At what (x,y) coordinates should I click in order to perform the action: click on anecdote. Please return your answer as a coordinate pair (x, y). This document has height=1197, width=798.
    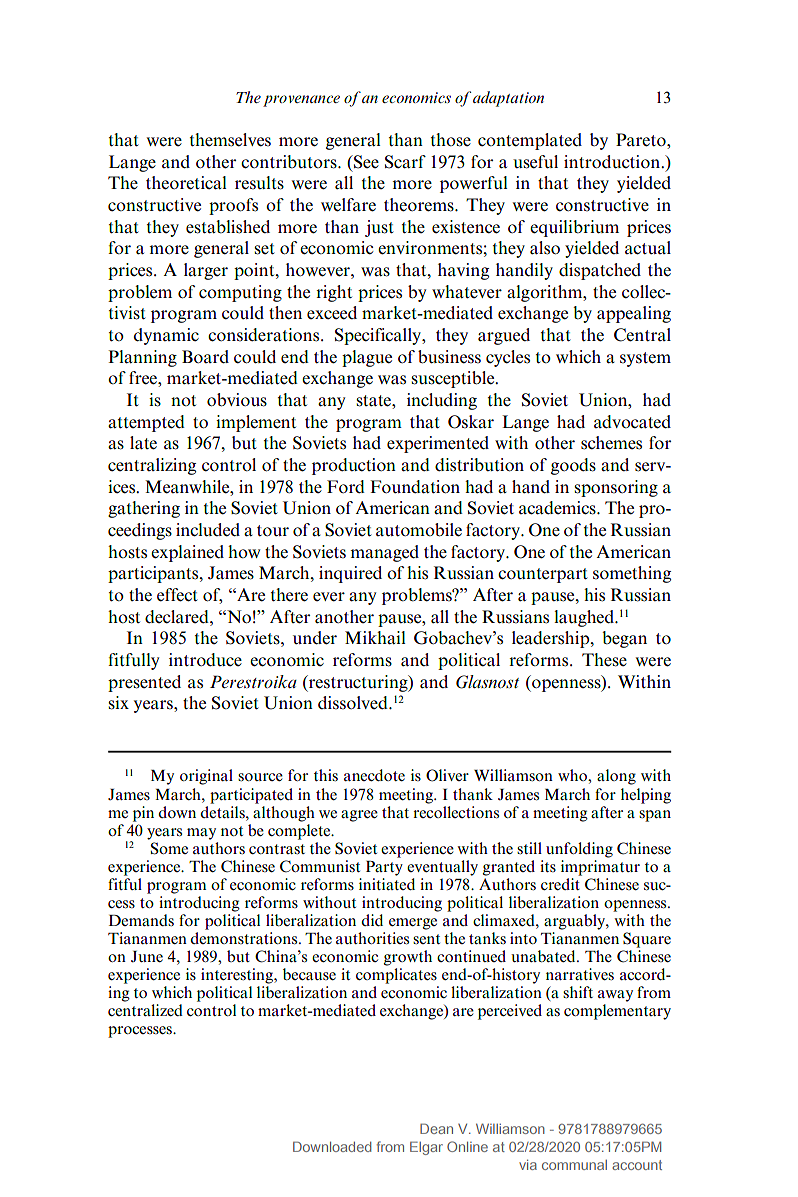
    Looking at the image, I should click on (374, 775).
